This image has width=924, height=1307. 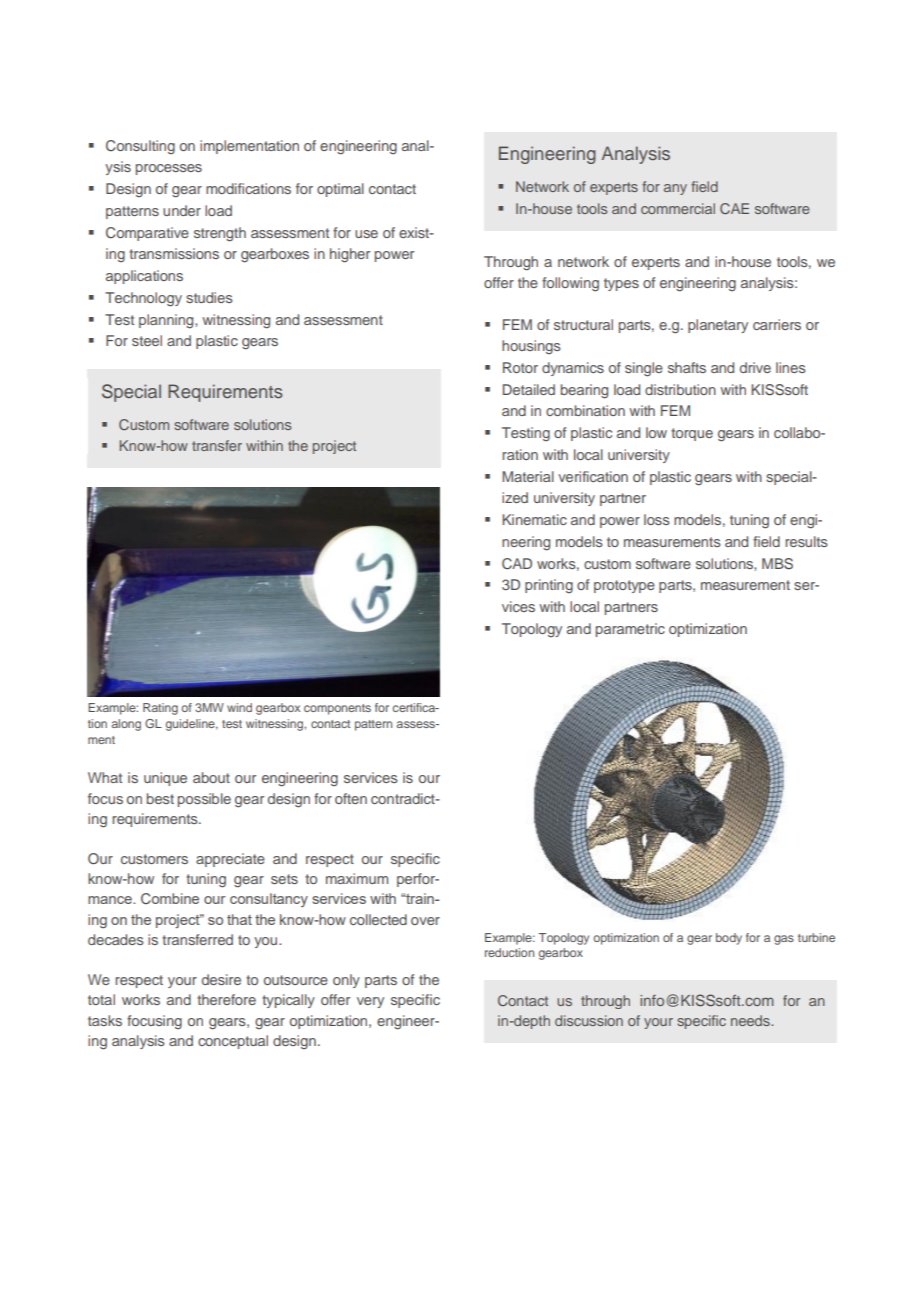 What do you see at coordinates (340, 190) in the image?
I see `optimal` at bounding box center [340, 190].
